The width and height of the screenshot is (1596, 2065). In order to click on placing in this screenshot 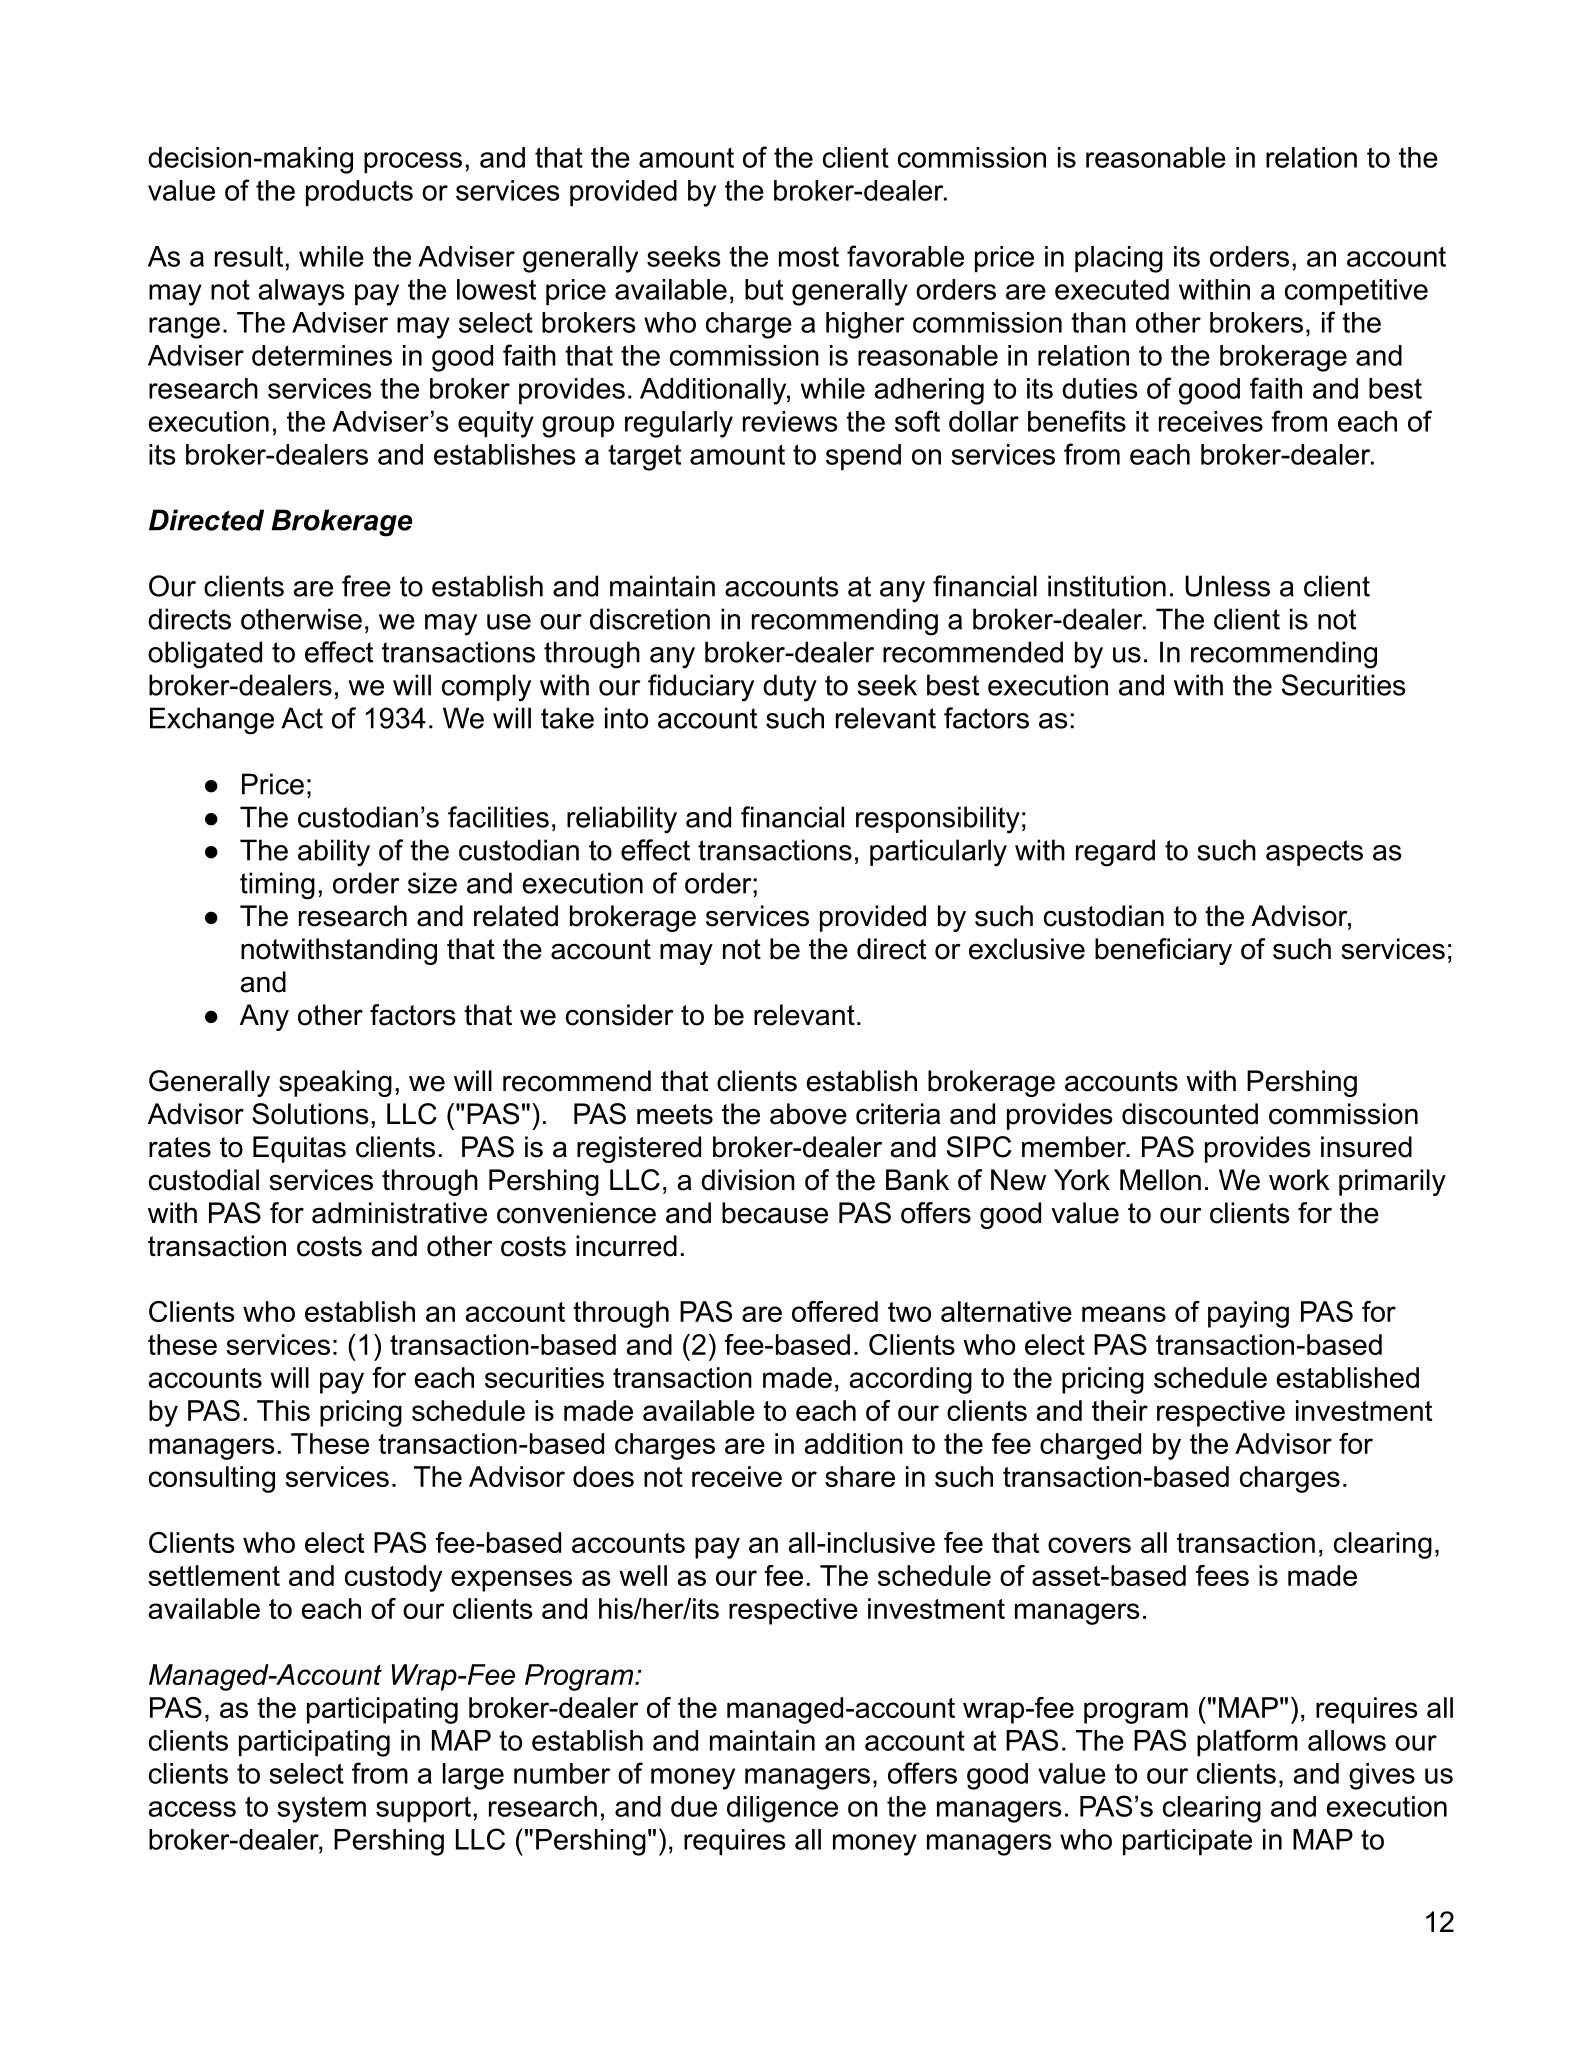, I will do `click(1119, 259)`.
